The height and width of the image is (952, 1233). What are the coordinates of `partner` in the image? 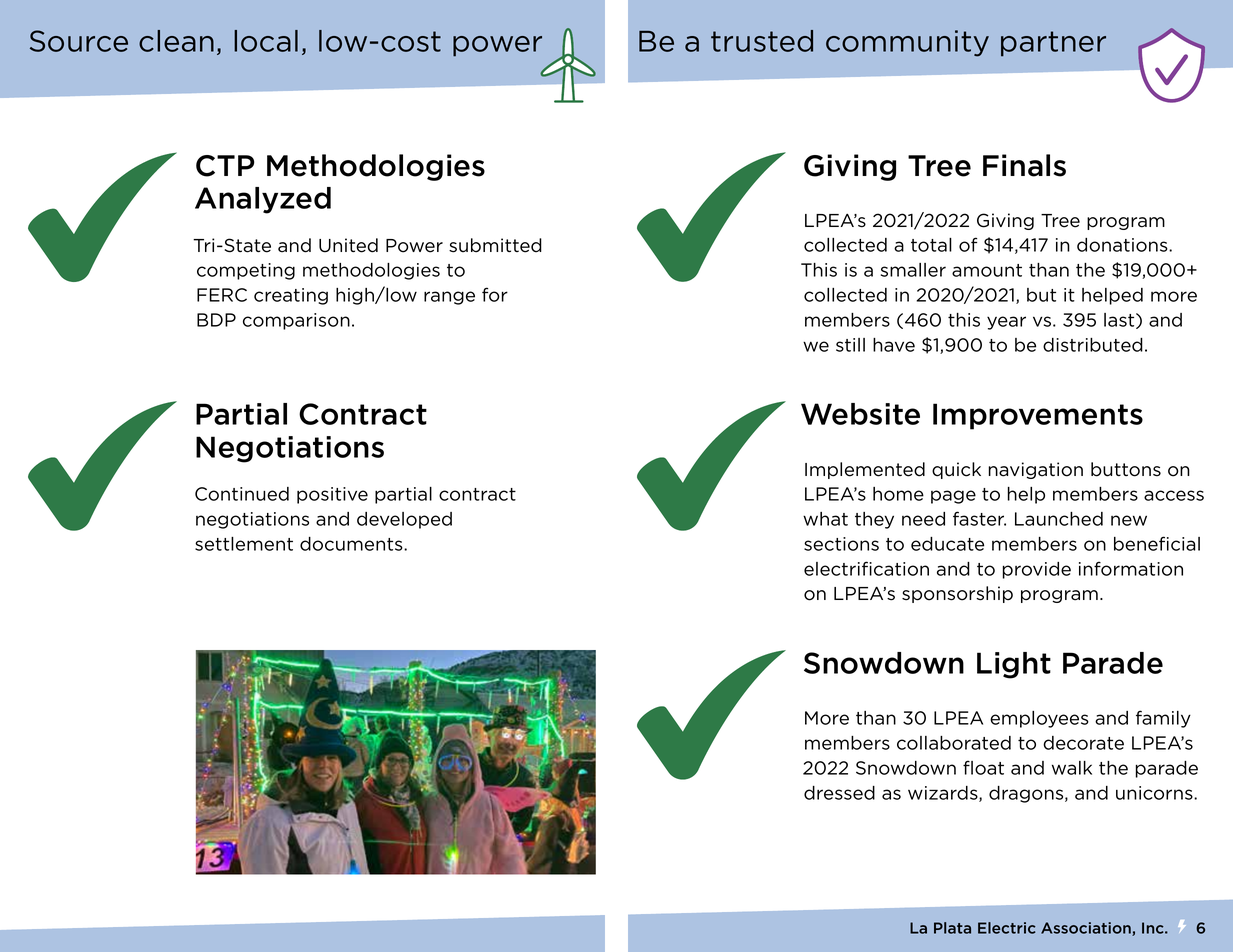 It's located at (1053, 44).
